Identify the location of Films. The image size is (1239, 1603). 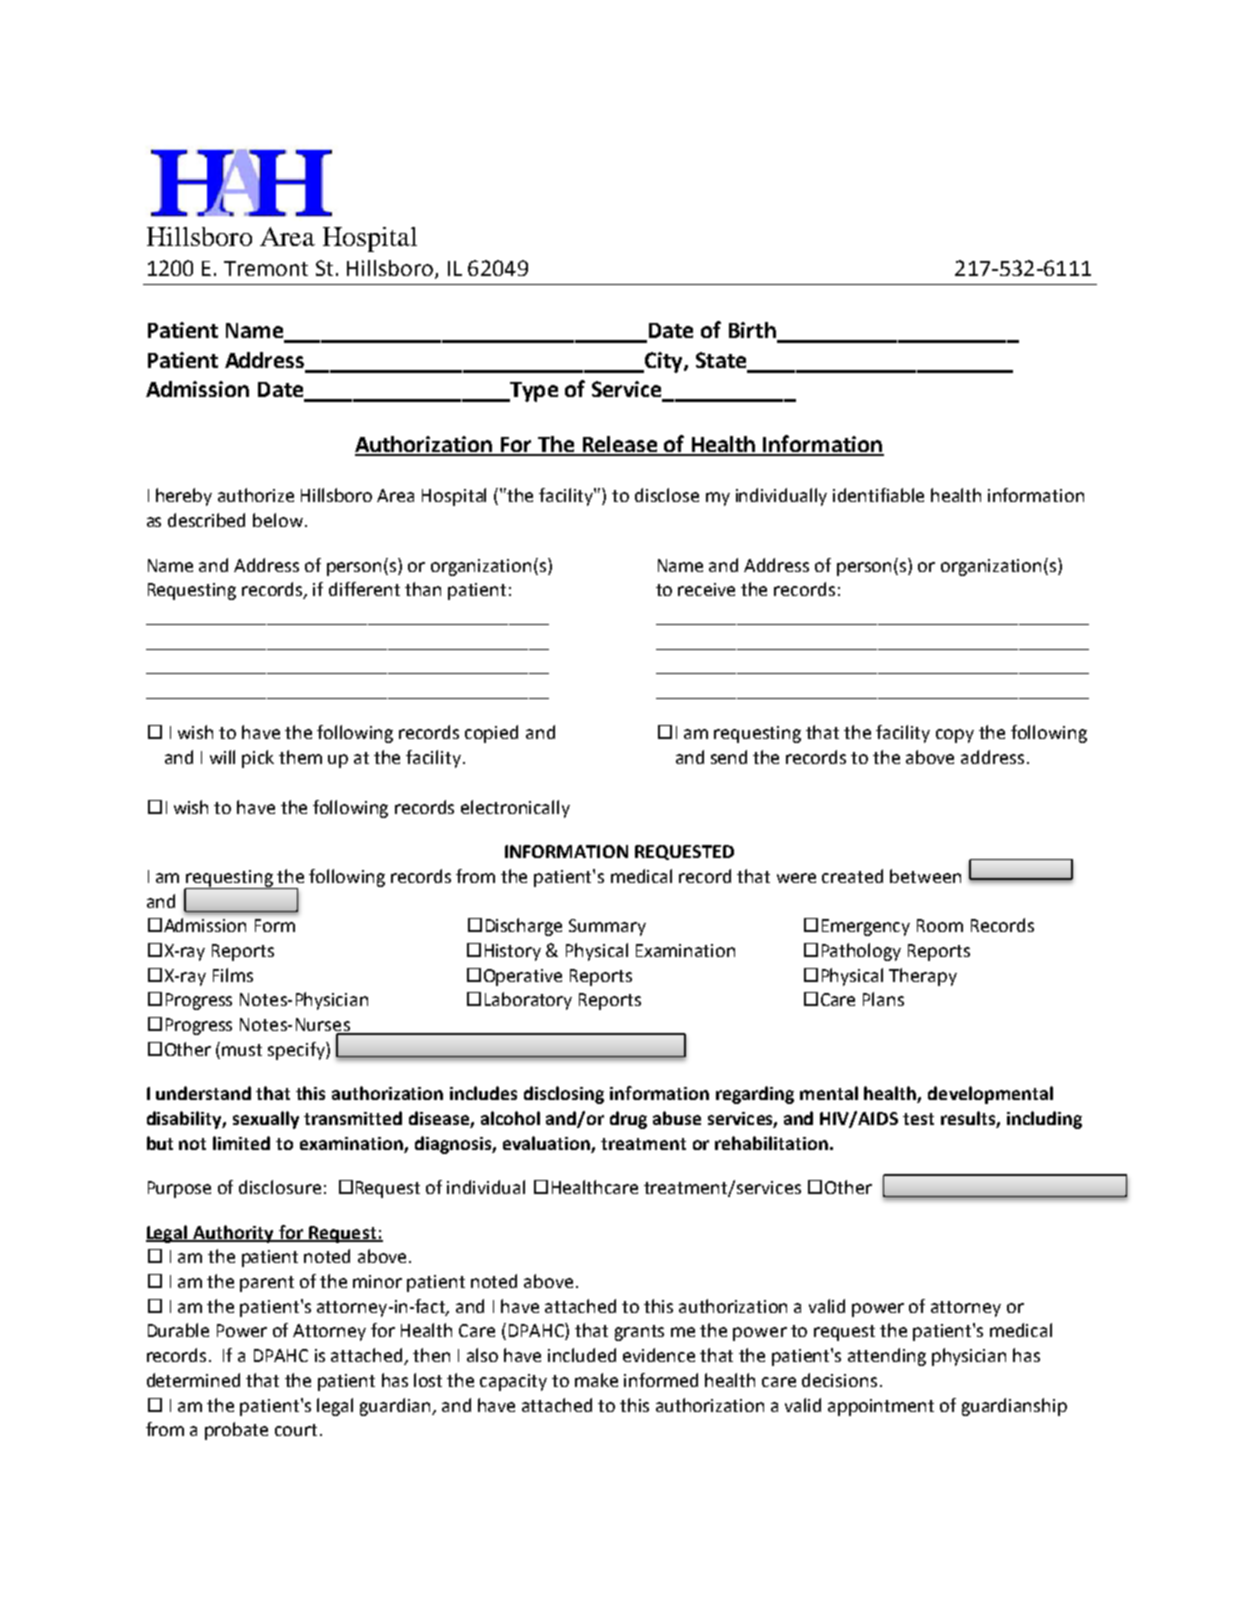
(233, 975).
